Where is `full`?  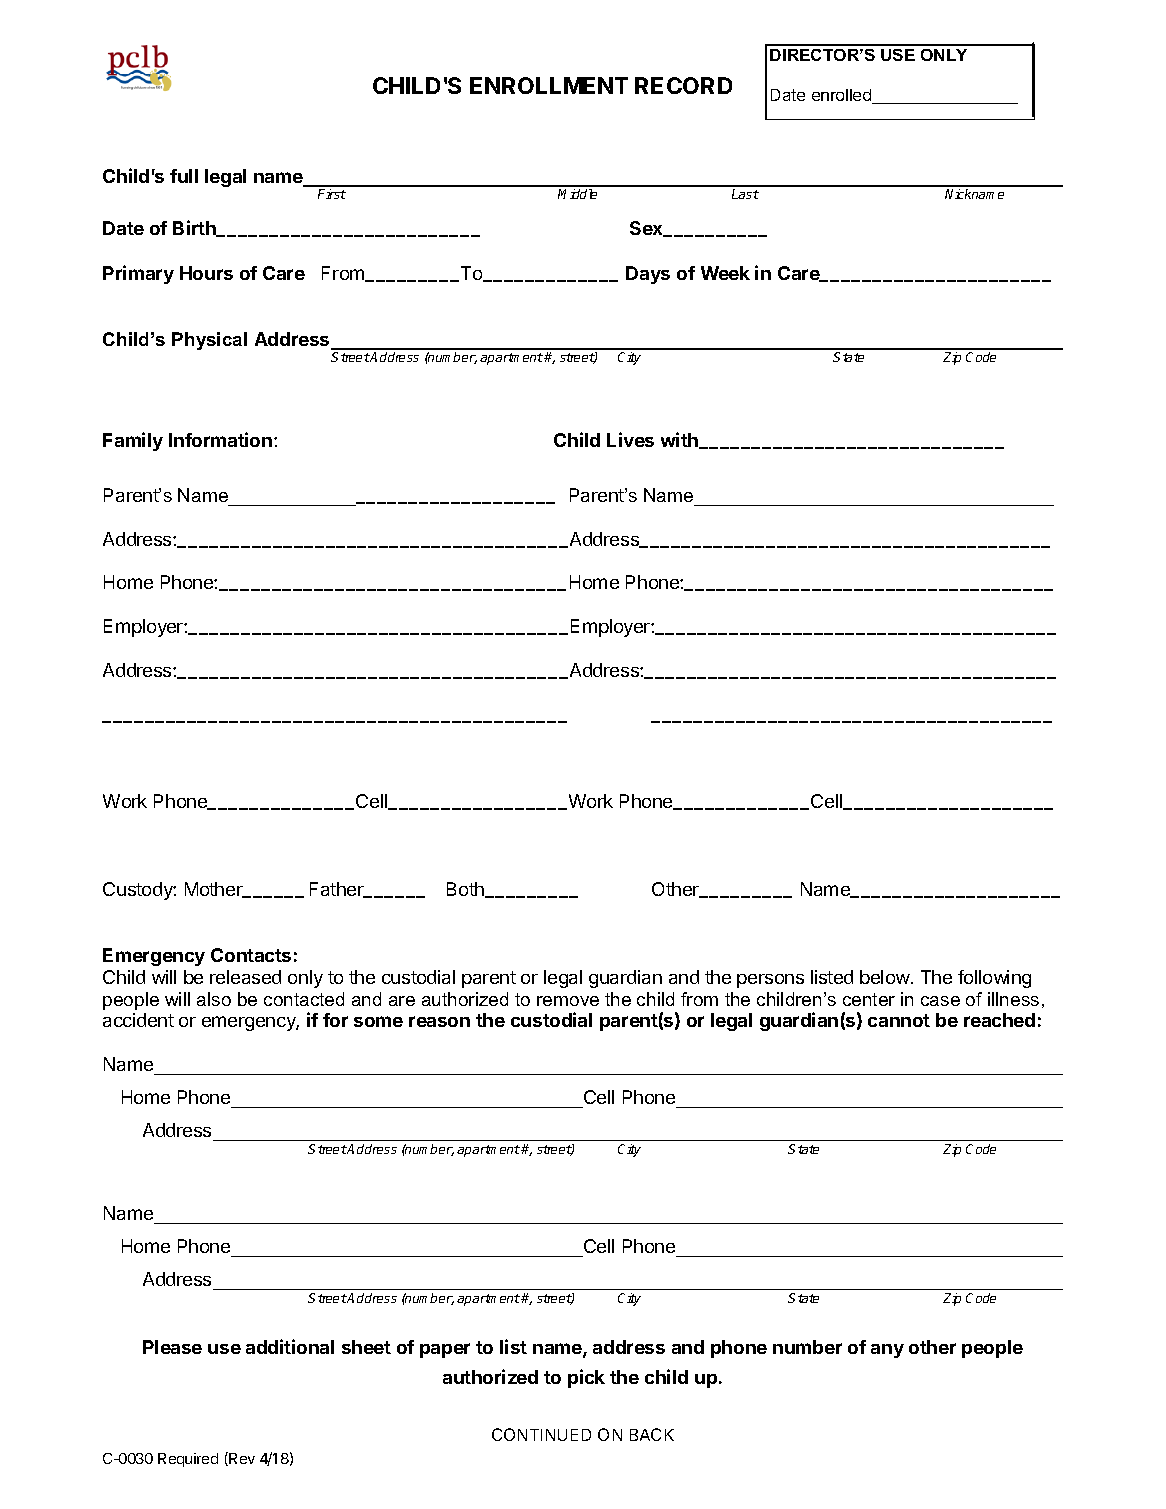 full is located at coordinates (184, 176).
